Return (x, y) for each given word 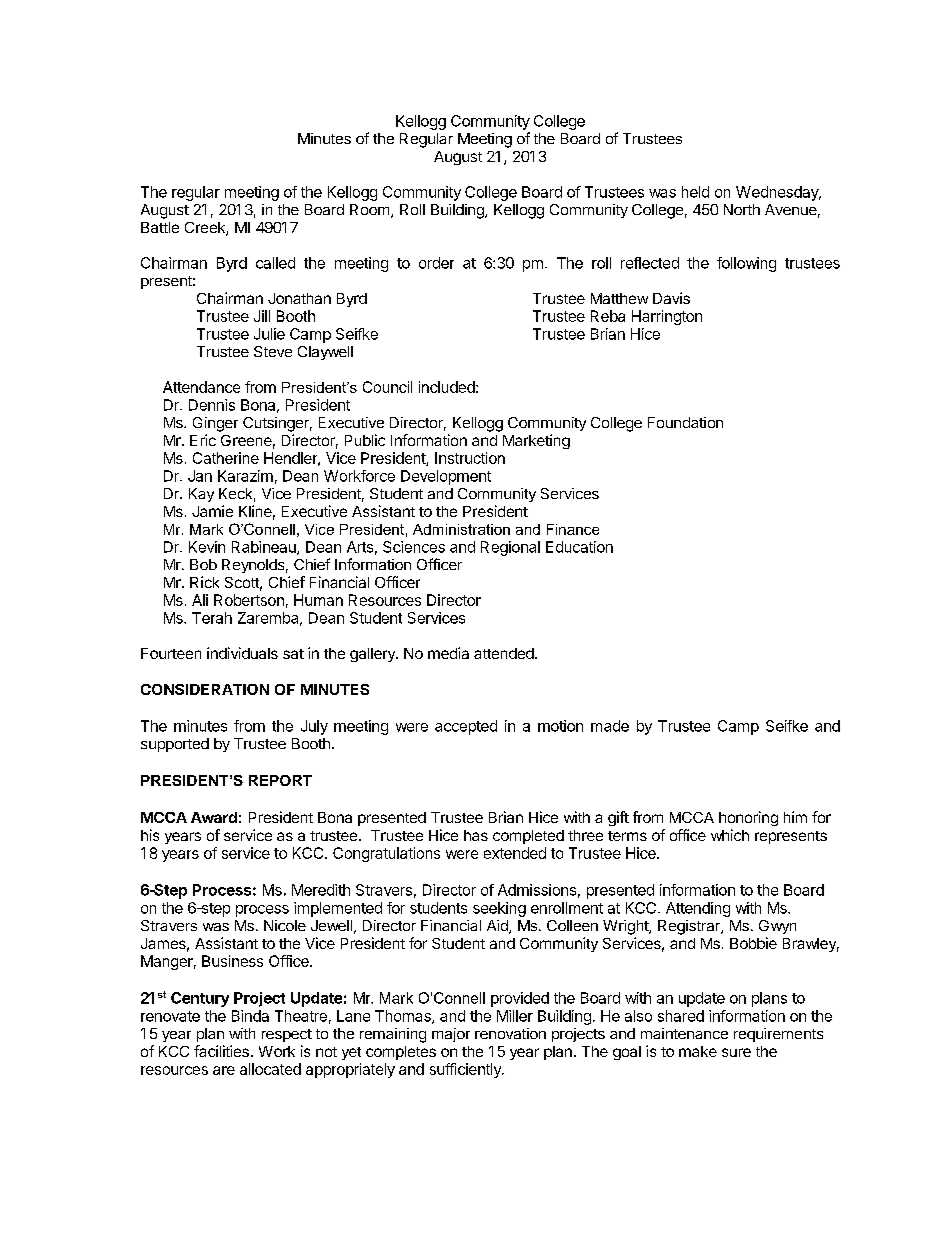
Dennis (212, 405)
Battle (160, 227)
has (476, 835)
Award (214, 817)
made (610, 726)
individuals (242, 653)
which (730, 835)
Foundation (685, 422)
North (742, 209)
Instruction (470, 458)
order (436, 263)
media (448, 653)
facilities (221, 1051)
